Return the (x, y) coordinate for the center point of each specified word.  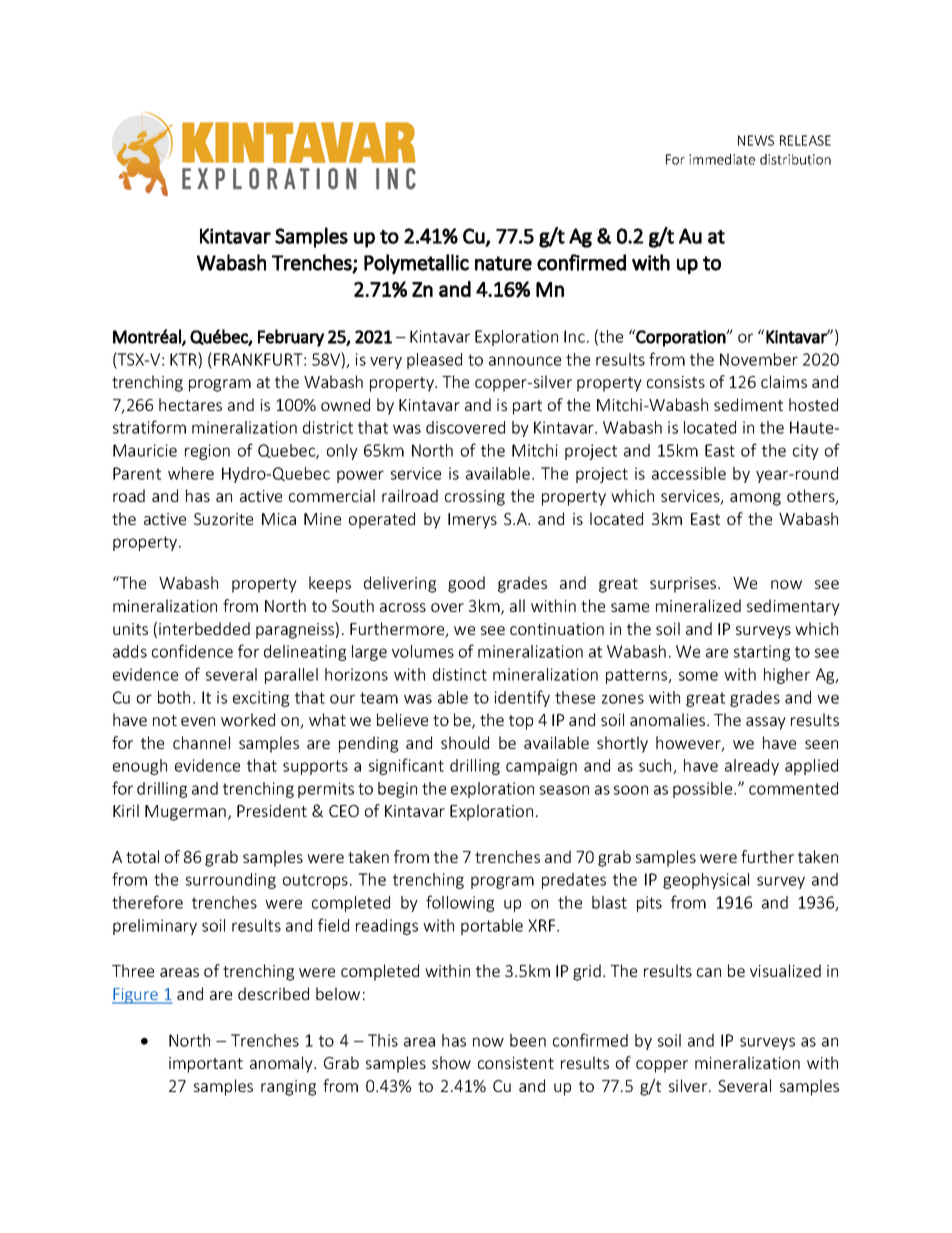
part (527, 407)
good (466, 584)
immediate (722, 159)
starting (762, 653)
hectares (190, 404)
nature (503, 263)
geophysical (706, 881)
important (206, 1065)
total (142, 856)
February (291, 338)
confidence (192, 651)
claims (784, 381)
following (460, 903)
